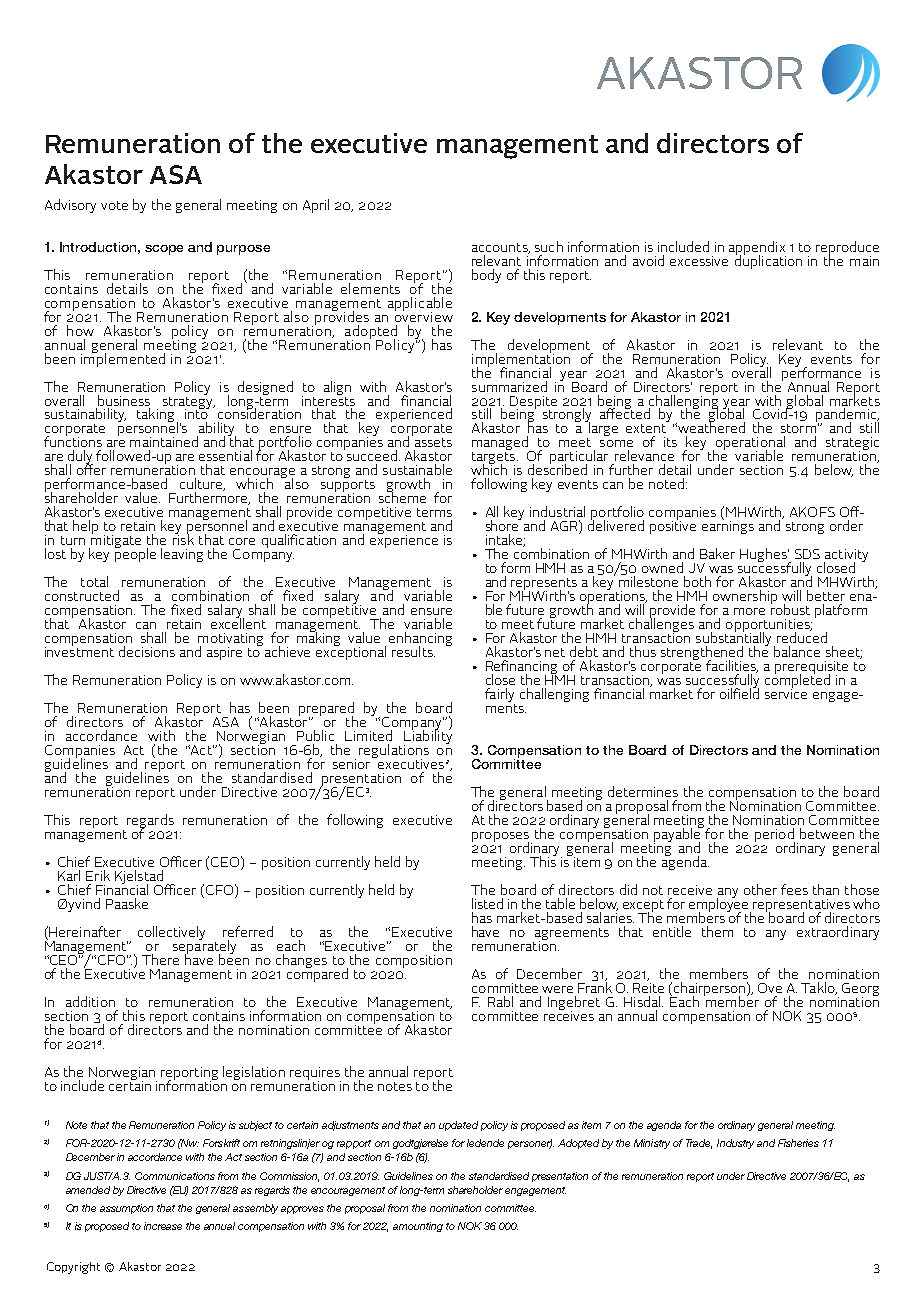  Describe the element at coordinates (394, 752) in the page. I see `regulations` at that location.
